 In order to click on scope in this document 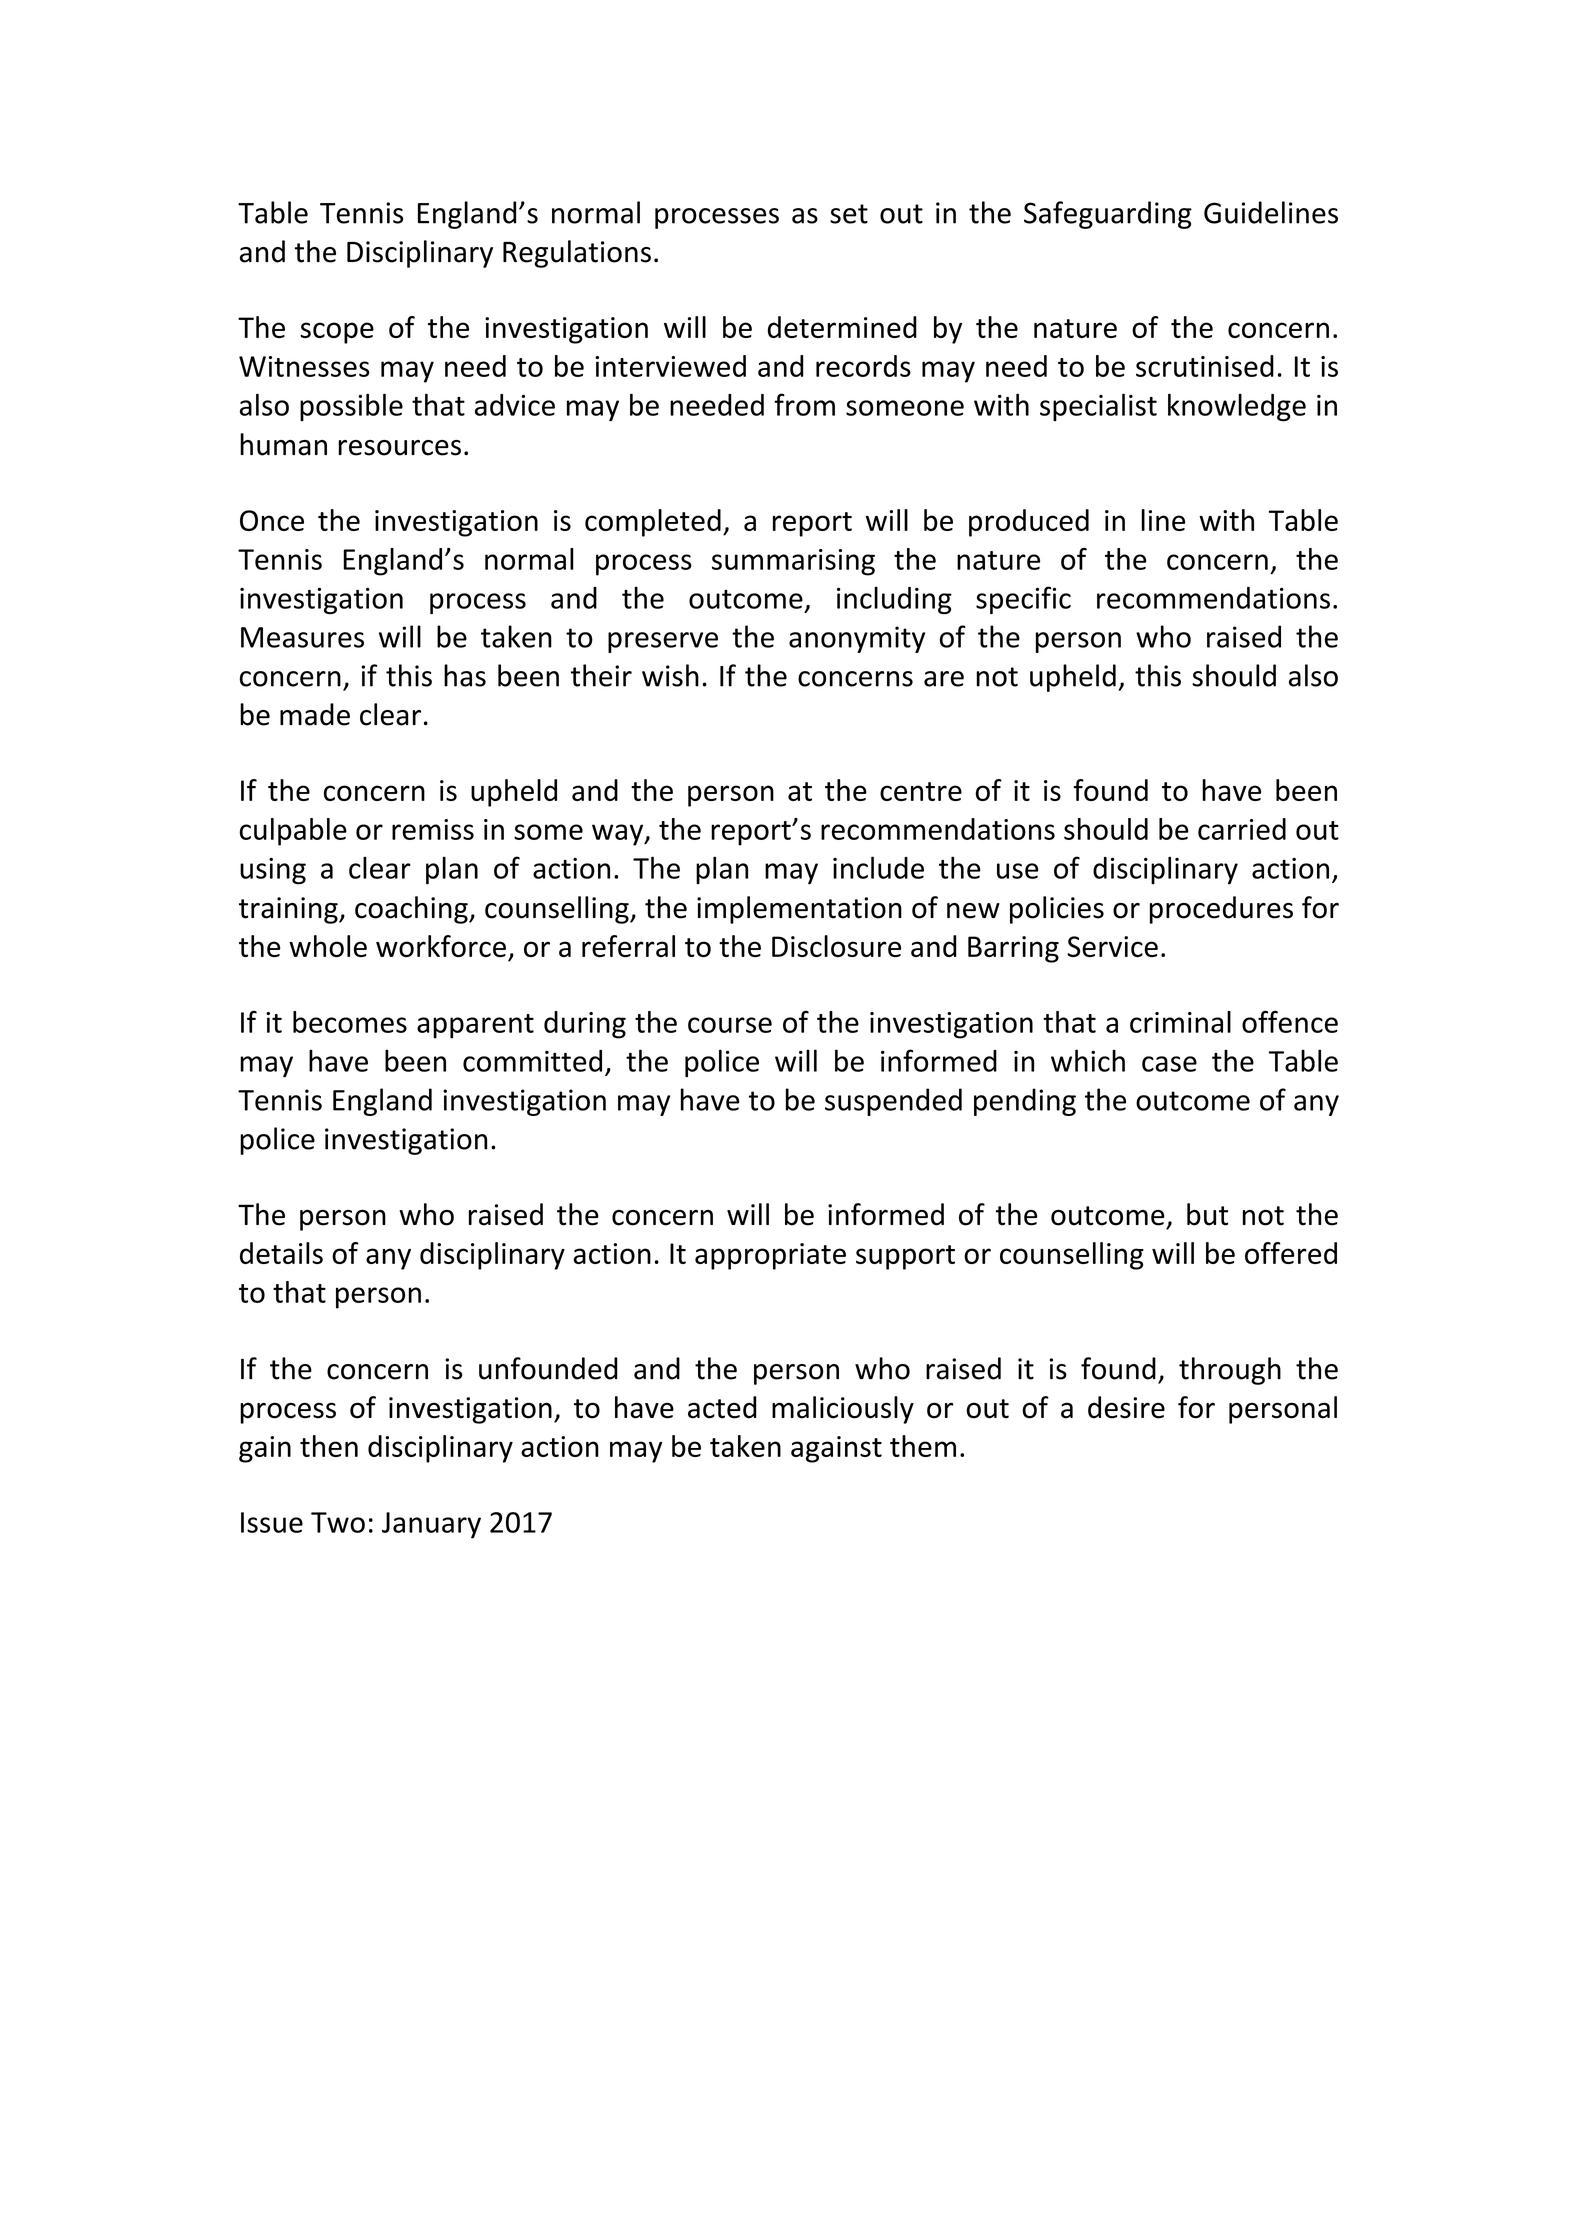, I will do `click(337, 333)`.
